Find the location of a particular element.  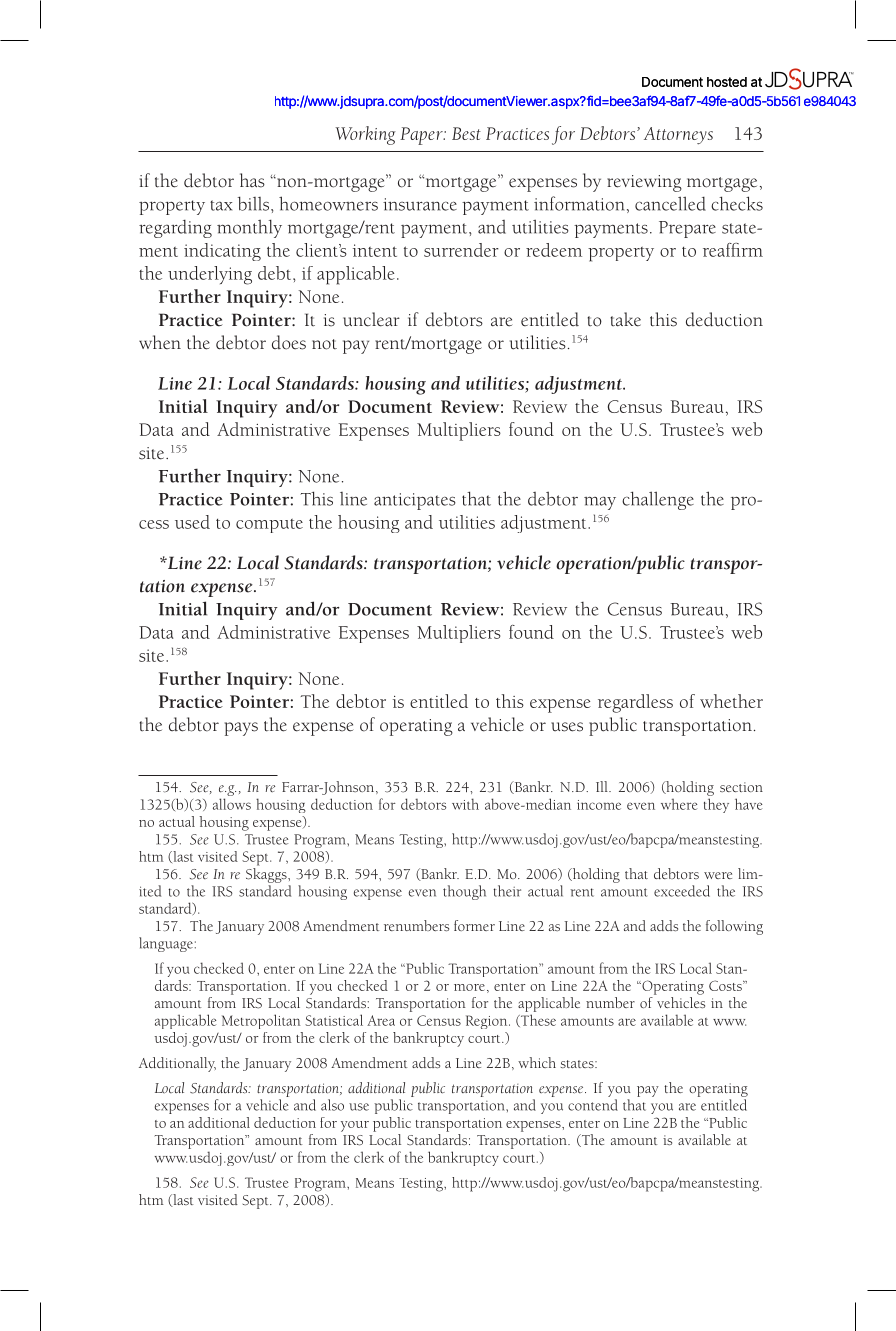

challenge is located at coordinates (658, 500).
